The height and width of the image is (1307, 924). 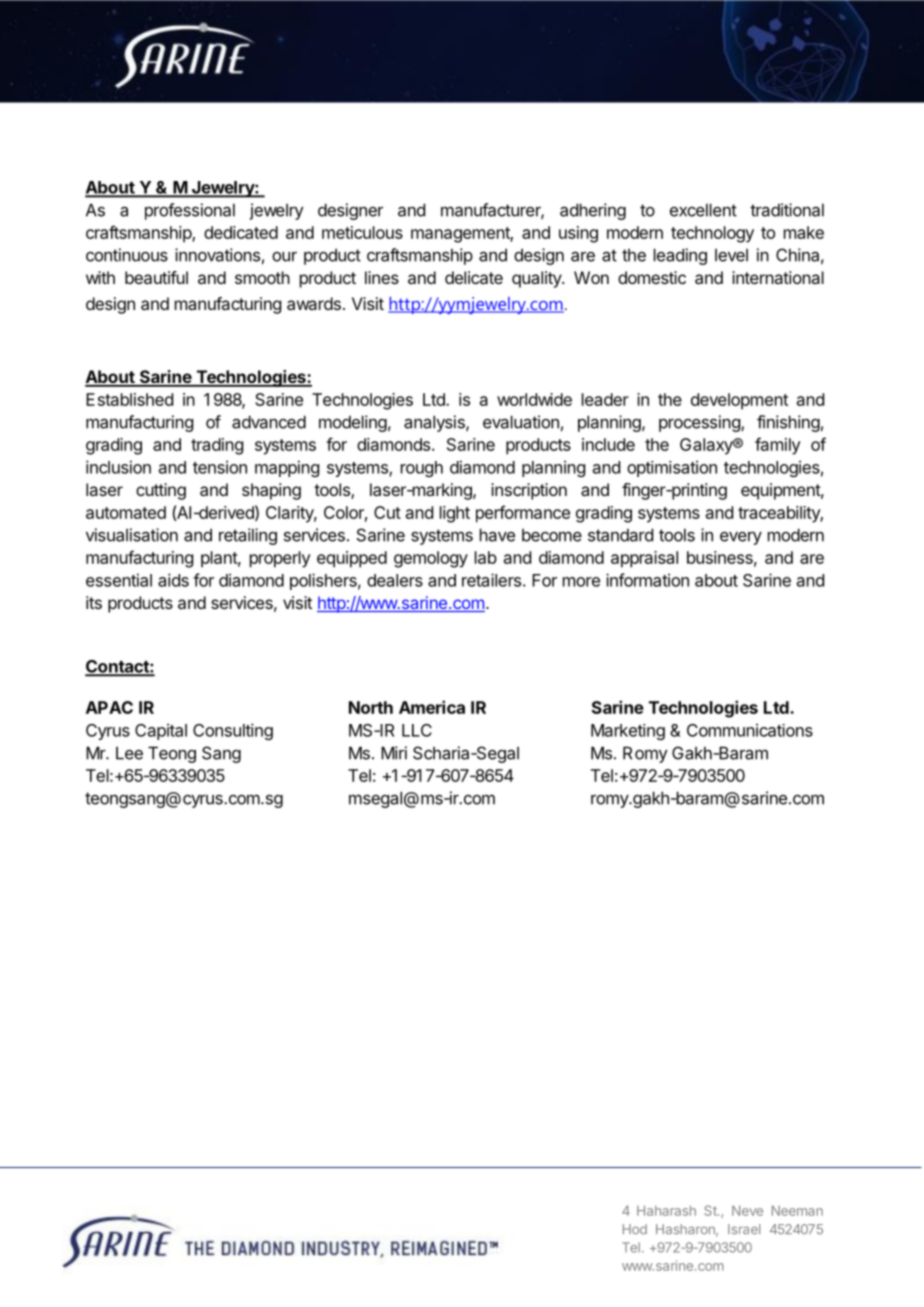 What do you see at coordinates (628, 732) in the image?
I see `Marketing` at bounding box center [628, 732].
